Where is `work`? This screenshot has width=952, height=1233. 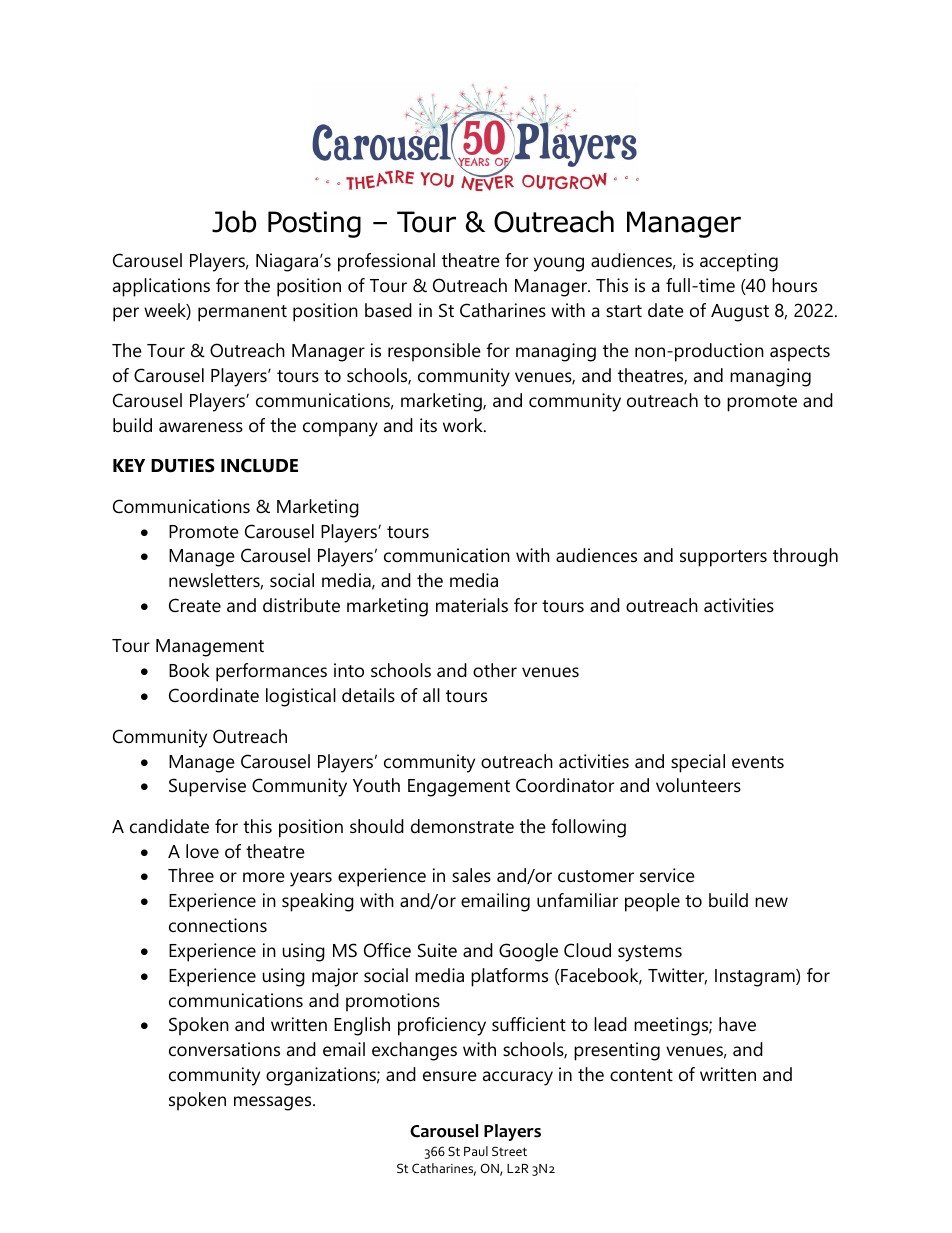 work is located at coordinates (464, 425).
